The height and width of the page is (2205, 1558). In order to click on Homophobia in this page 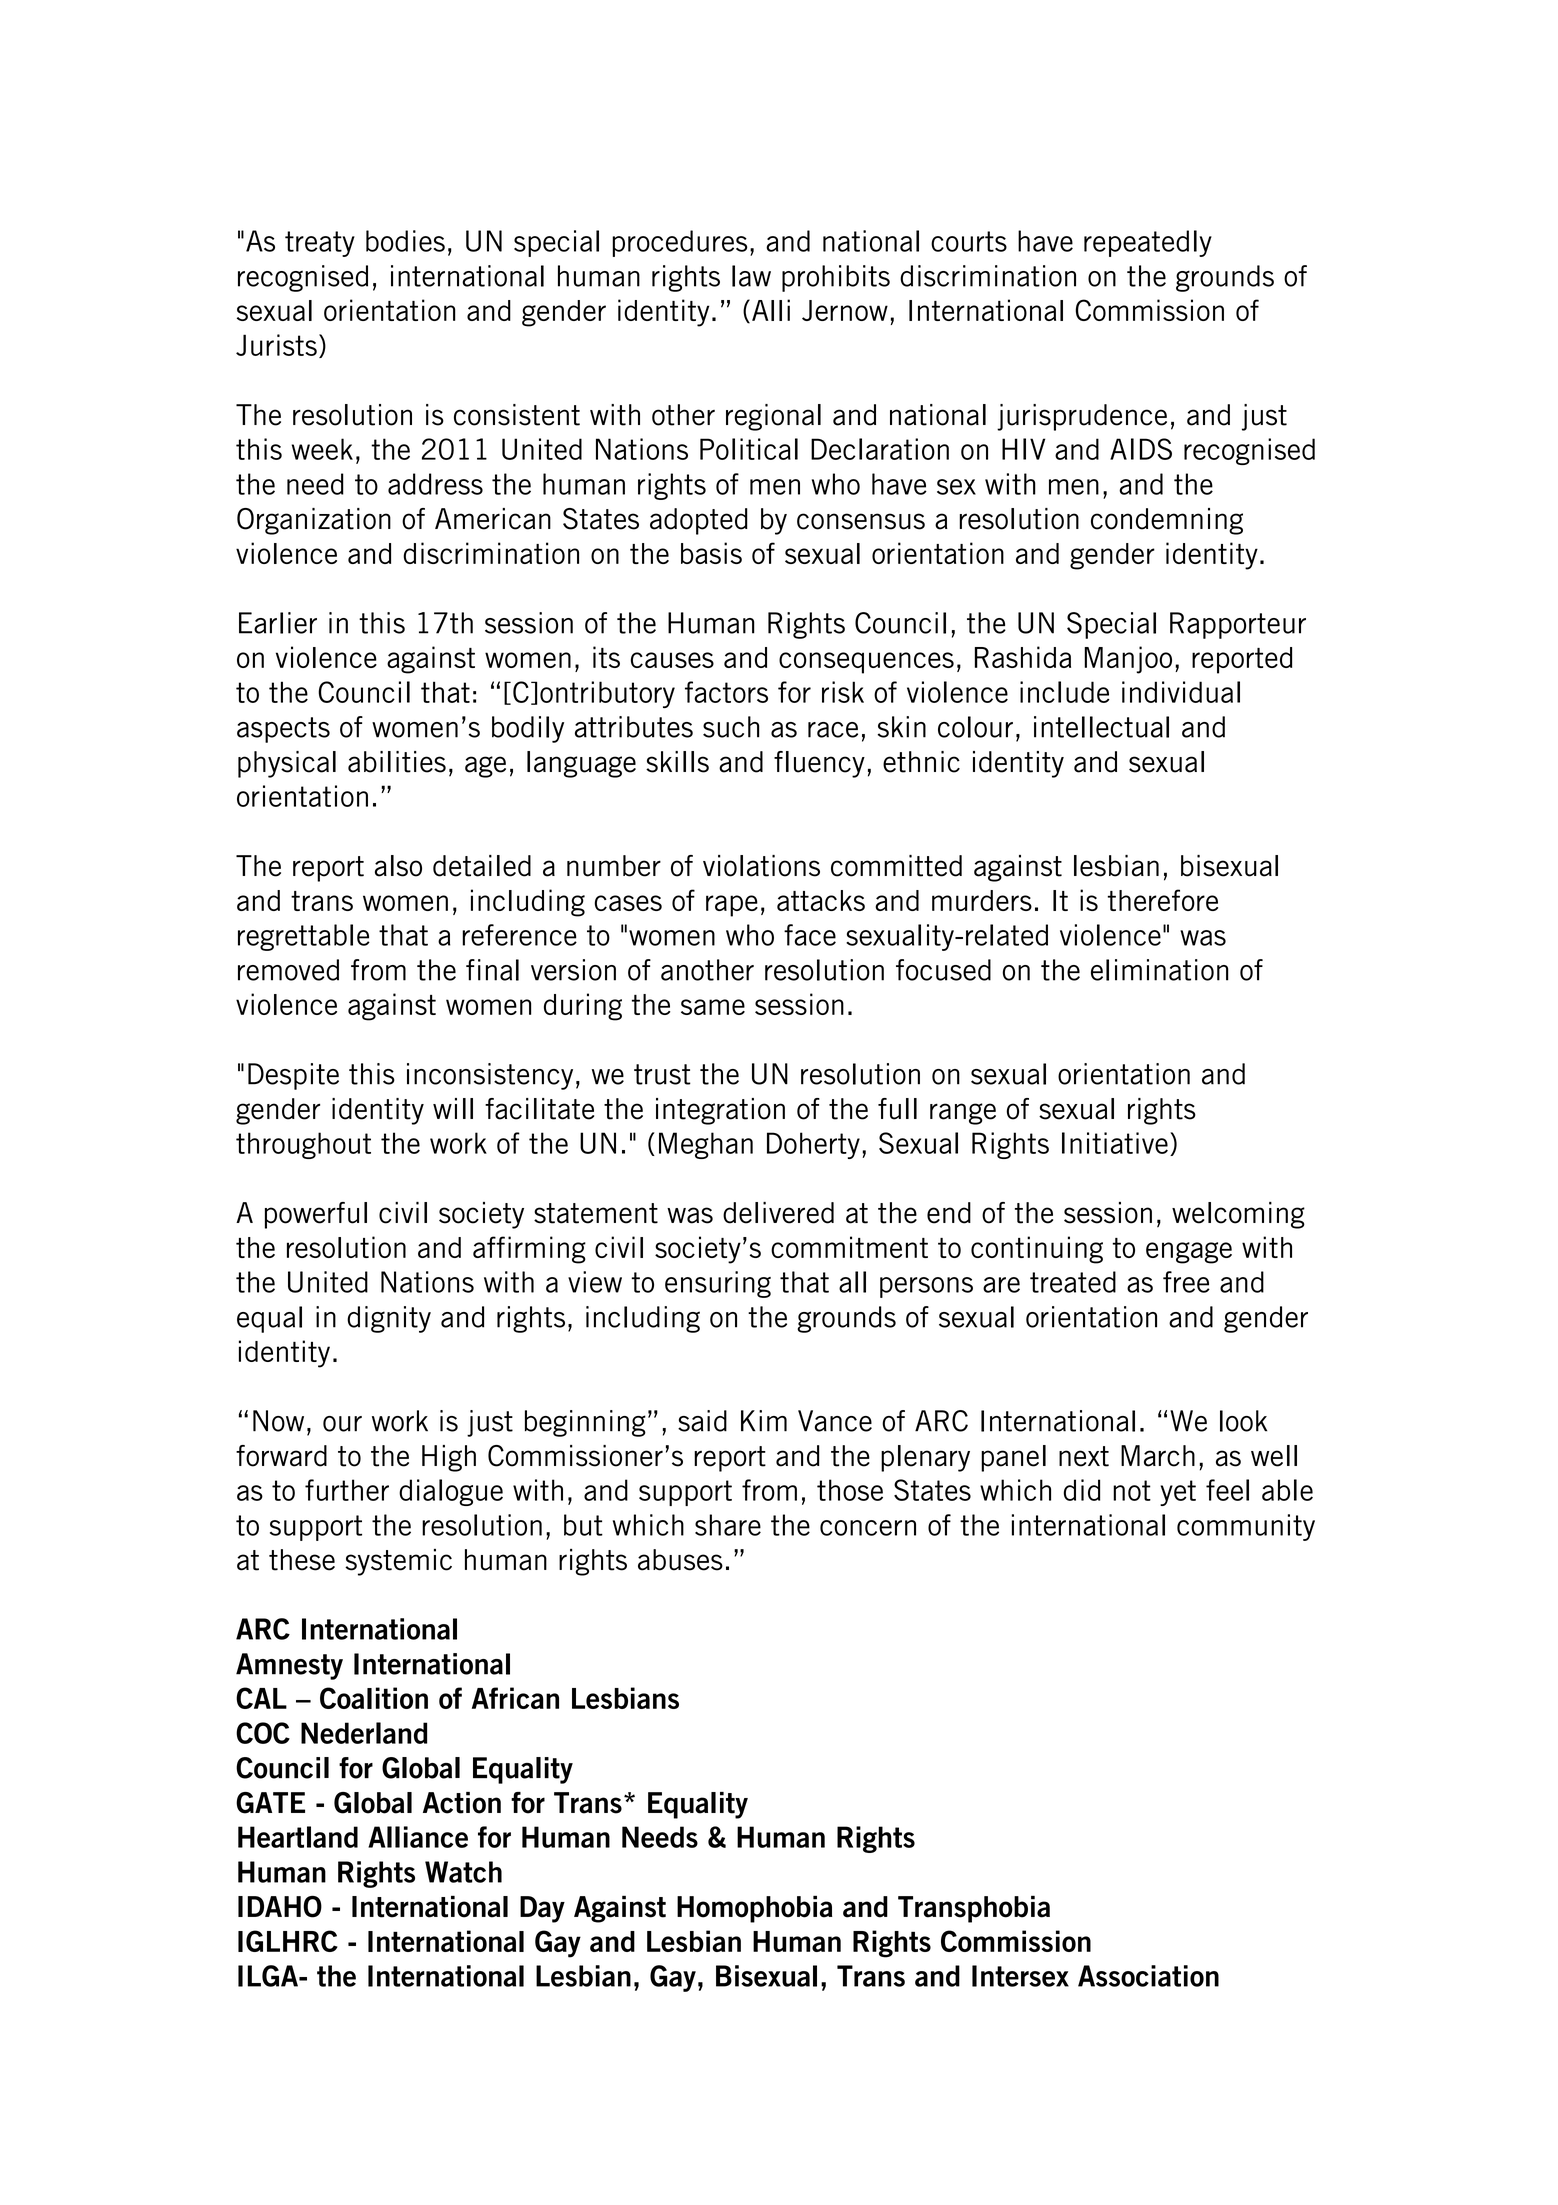, I will do `click(754, 1909)`.
